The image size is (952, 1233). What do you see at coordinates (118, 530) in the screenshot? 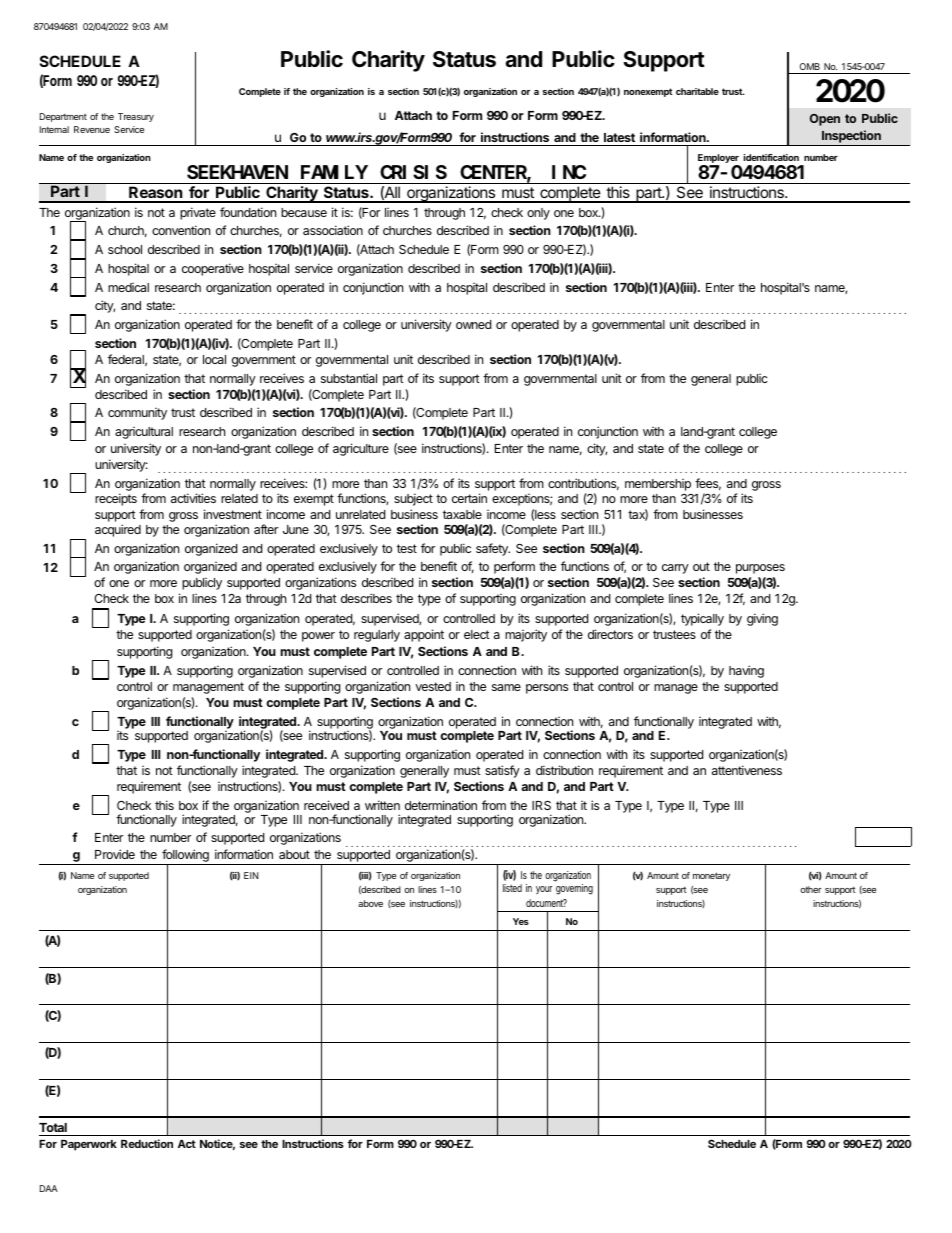
I see `acquired` at bounding box center [118, 530].
